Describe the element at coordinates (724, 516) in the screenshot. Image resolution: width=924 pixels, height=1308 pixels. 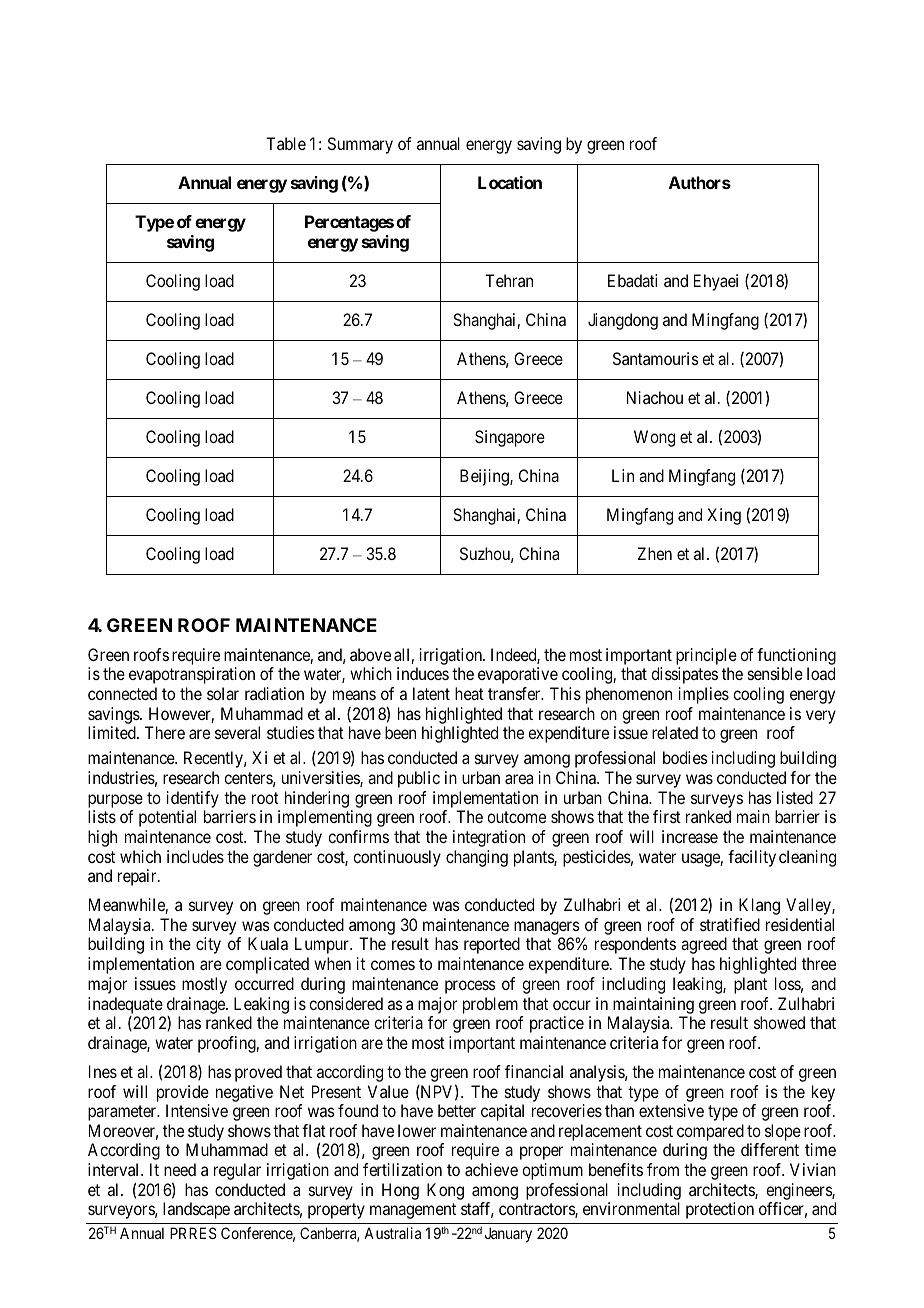
I see `Xing` at that location.
